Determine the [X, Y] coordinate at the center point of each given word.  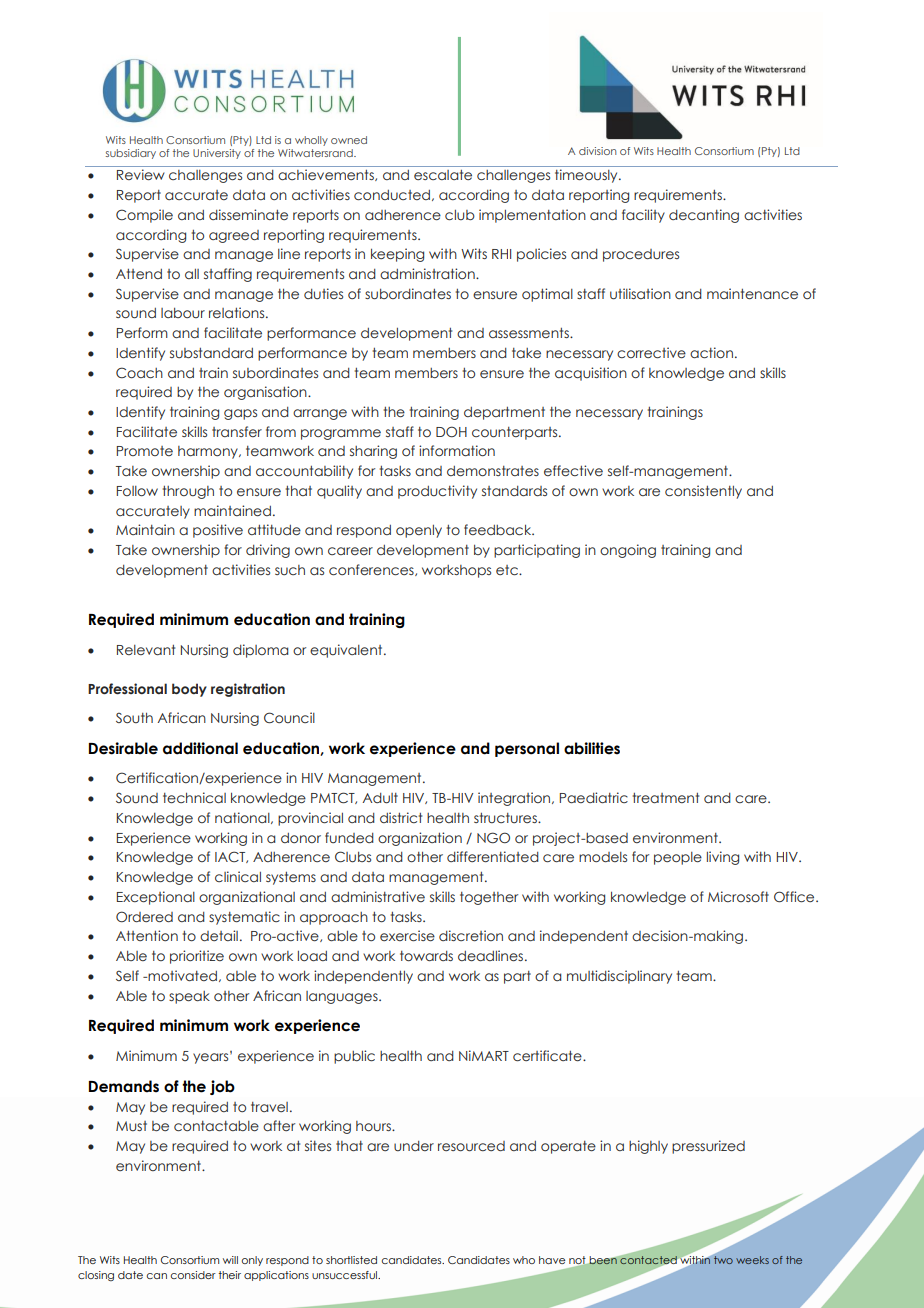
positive [218, 531]
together [489, 898]
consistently [703, 492]
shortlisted [351, 1260]
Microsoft [738, 896]
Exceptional [156, 898]
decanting [704, 216]
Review [141, 174]
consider [193, 1275]
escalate [443, 175]
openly [419, 531]
